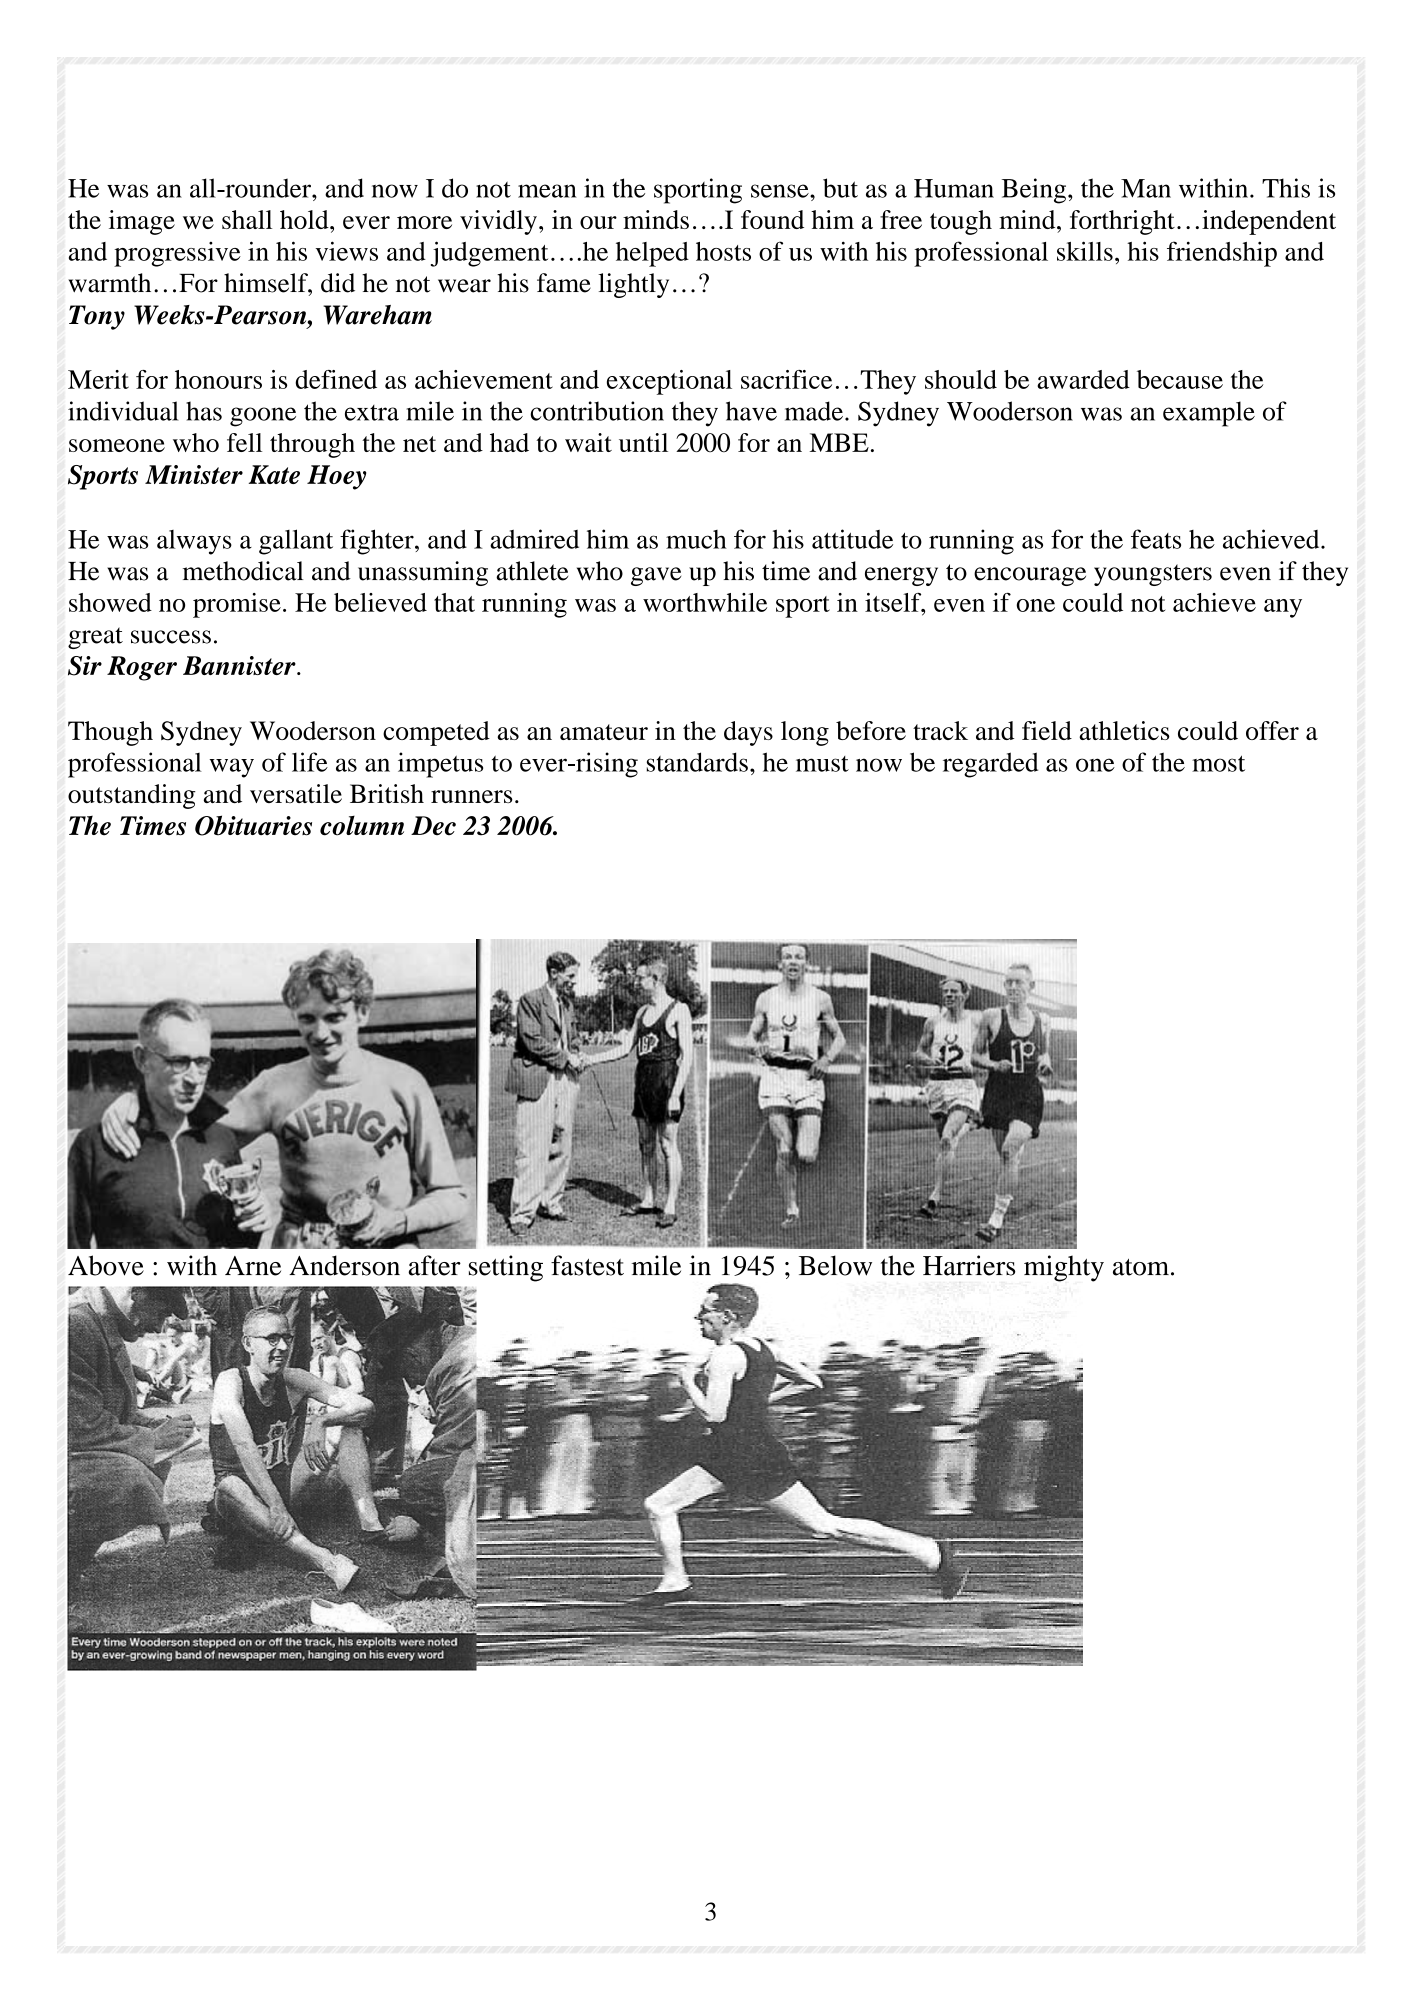  Describe the element at coordinates (1124, 730) in the page. I see `athletics` at that location.
